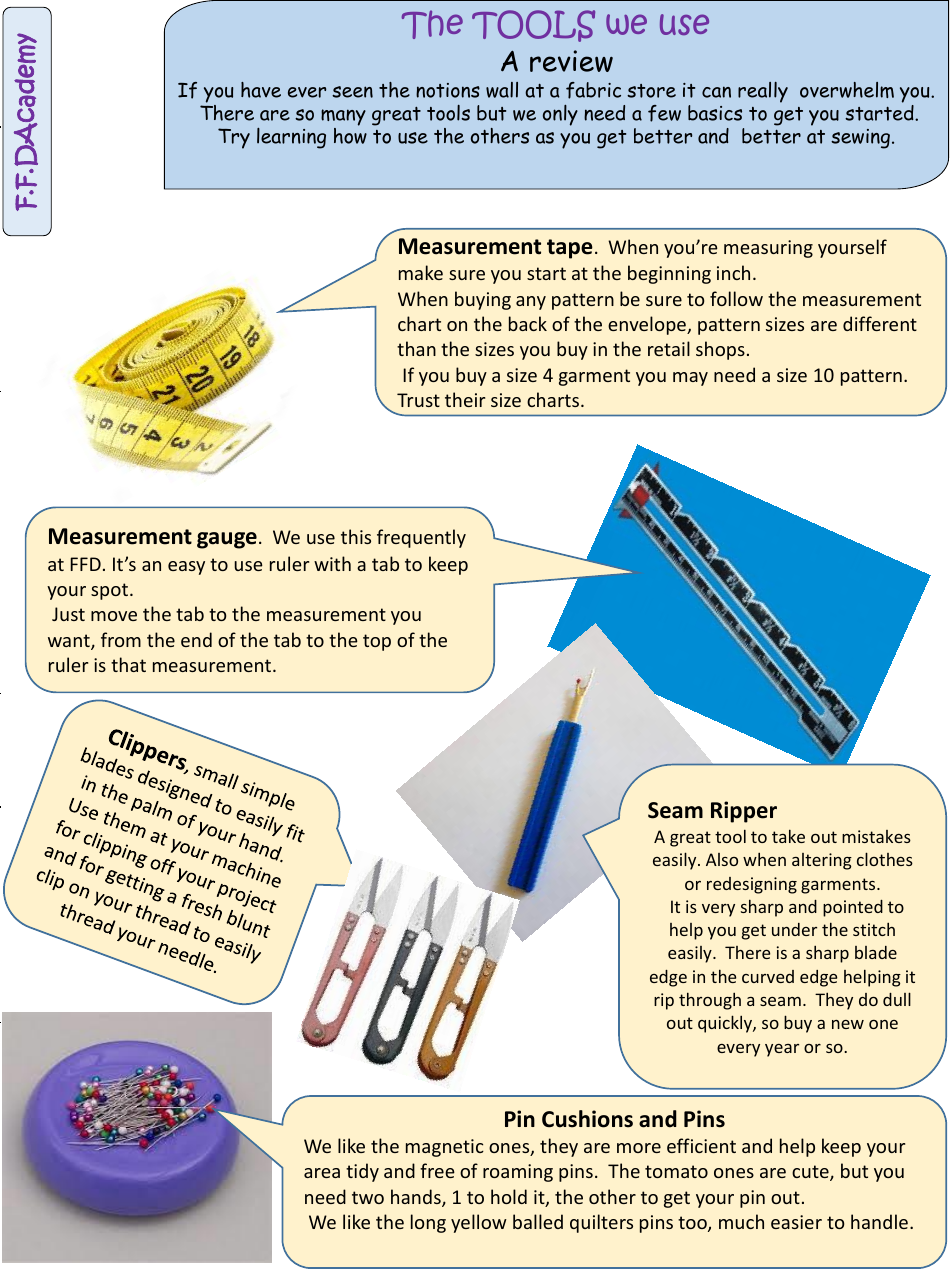  What do you see at coordinates (768, 976) in the screenshot?
I see `curved` at bounding box center [768, 976].
